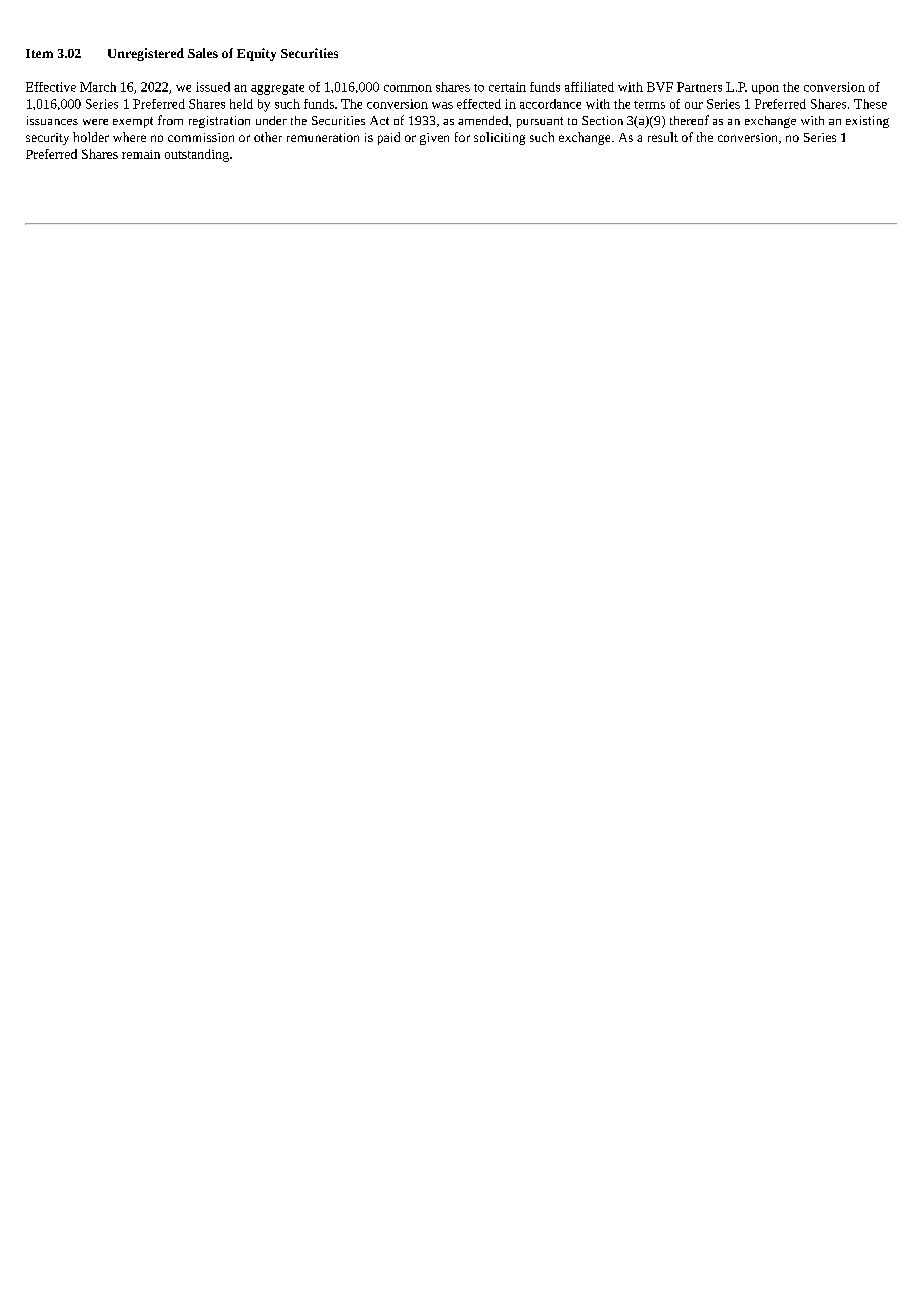  Describe the element at coordinates (699, 87) in the screenshot. I see `Partners` at that location.
